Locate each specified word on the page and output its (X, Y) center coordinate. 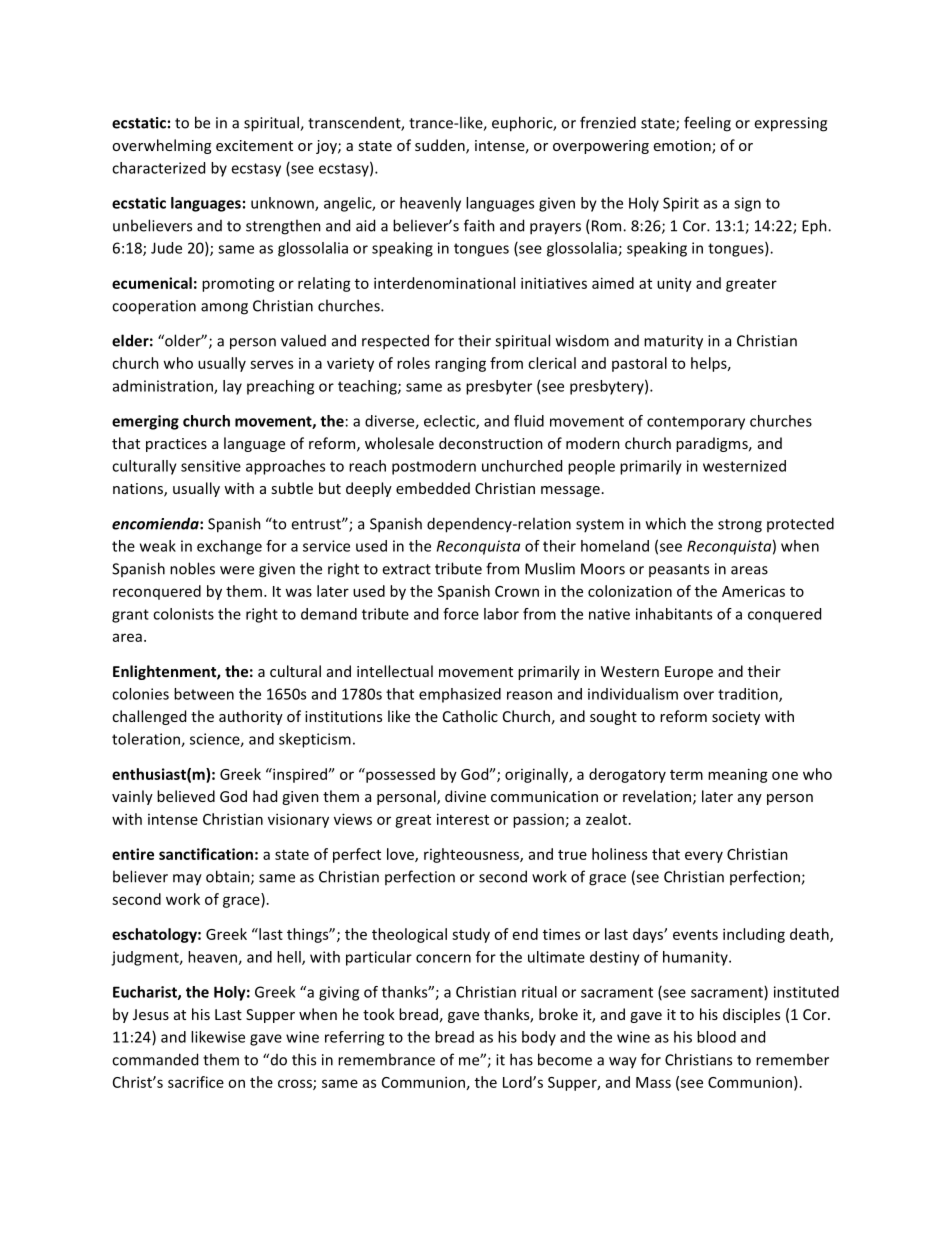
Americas (753, 591)
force (461, 614)
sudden (441, 146)
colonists (183, 614)
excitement (254, 145)
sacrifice (196, 1082)
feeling (707, 124)
